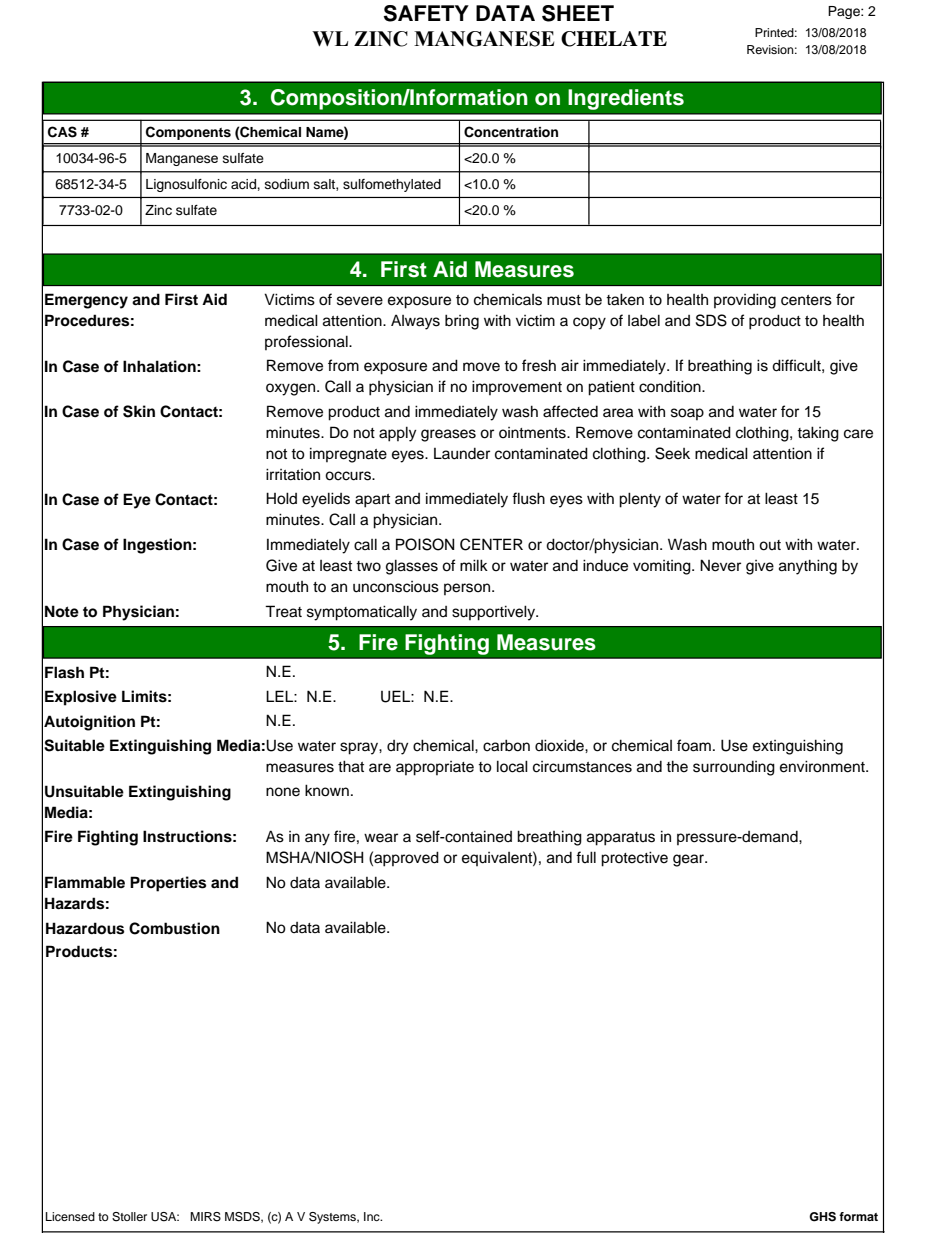 The image size is (952, 1233). What do you see at coordinates (426, 13) in the screenshot?
I see `SAFETY` at bounding box center [426, 13].
